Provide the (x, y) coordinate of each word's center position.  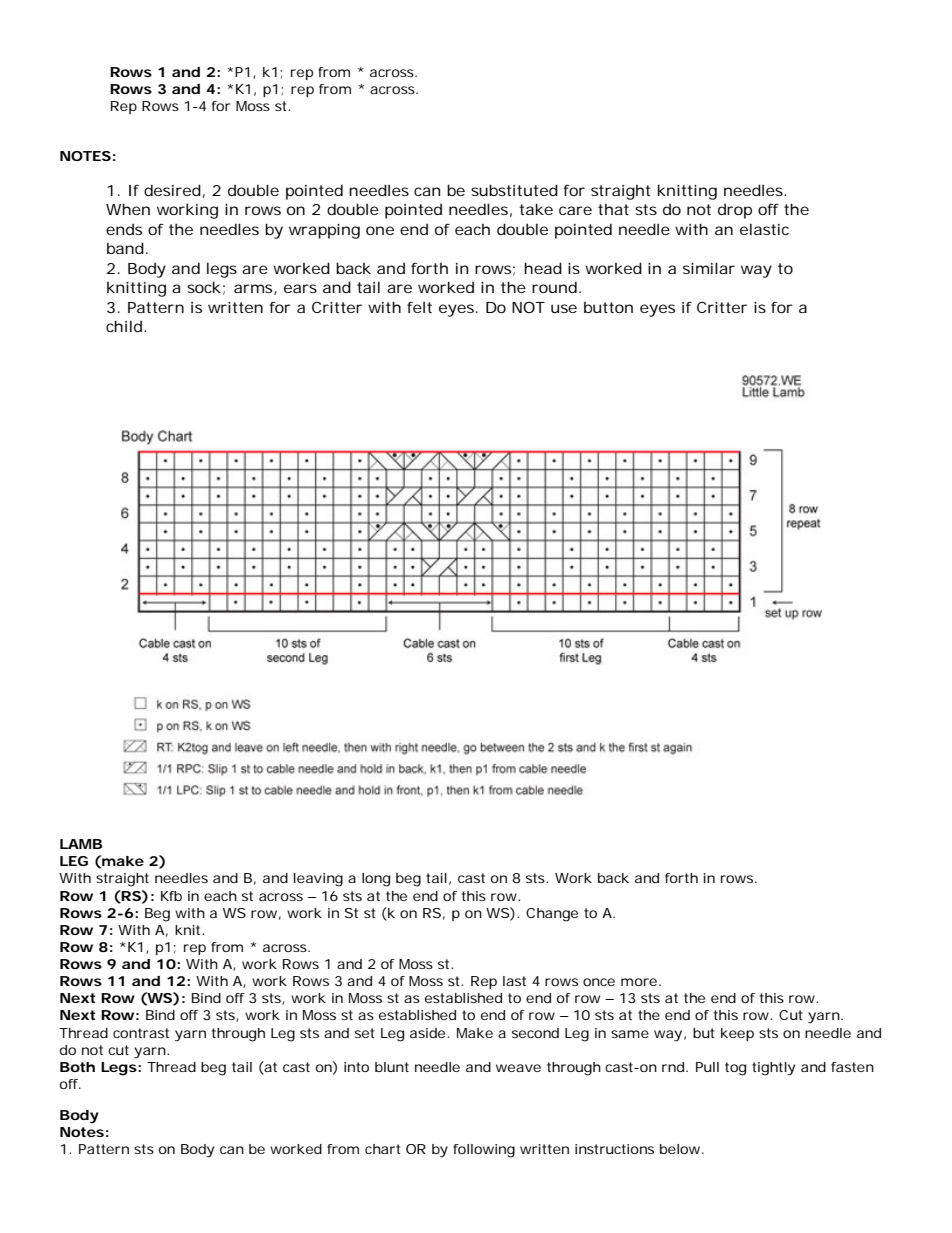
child (124, 326)
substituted (514, 190)
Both (77, 1067)
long (376, 880)
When (128, 209)
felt (419, 307)
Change (552, 915)
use (564, 308)
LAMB (81, 844)
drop (735, 211)
